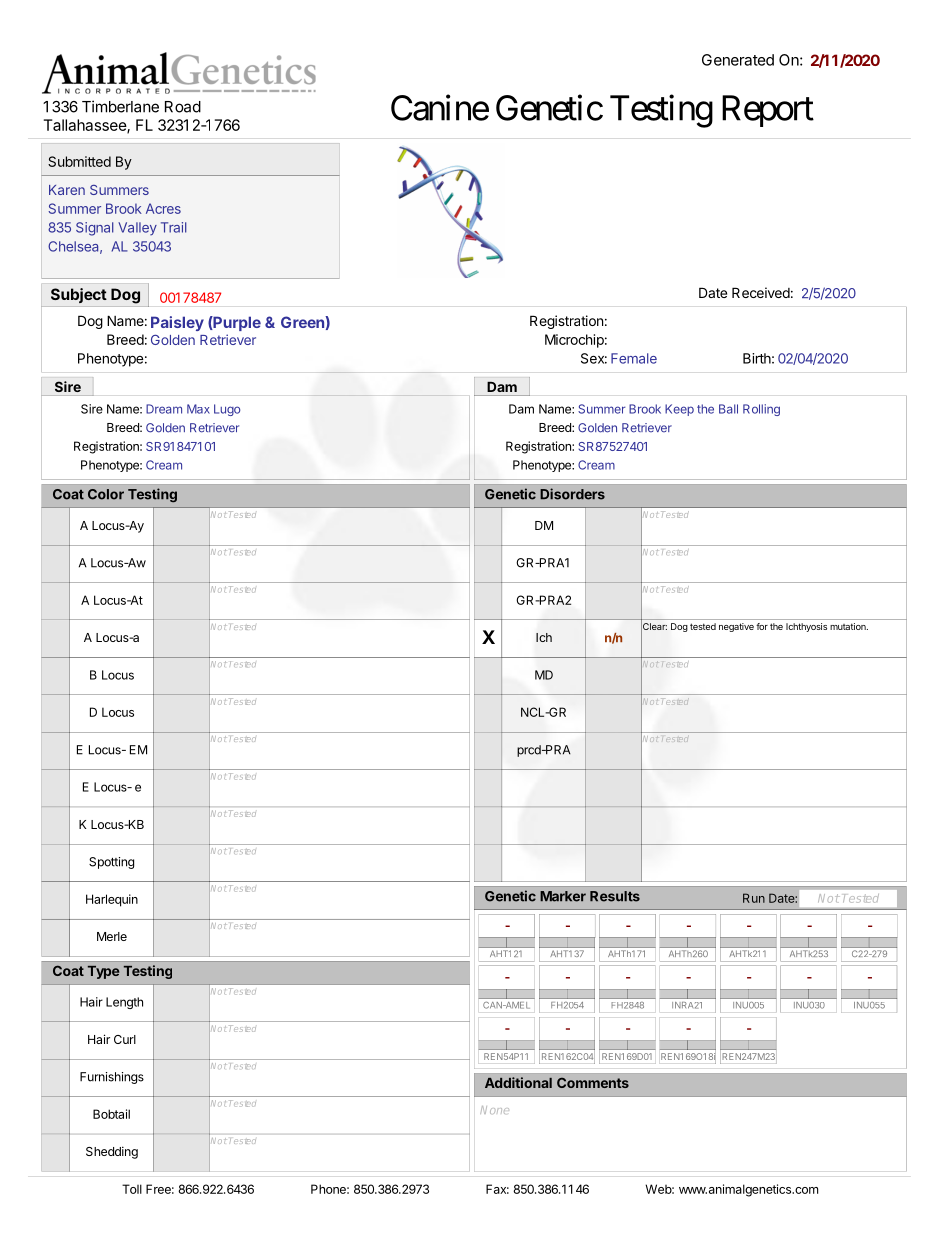  Describe the element at coordinates (112, 1152) in the screenshot. I see `Shedding` at that location.
